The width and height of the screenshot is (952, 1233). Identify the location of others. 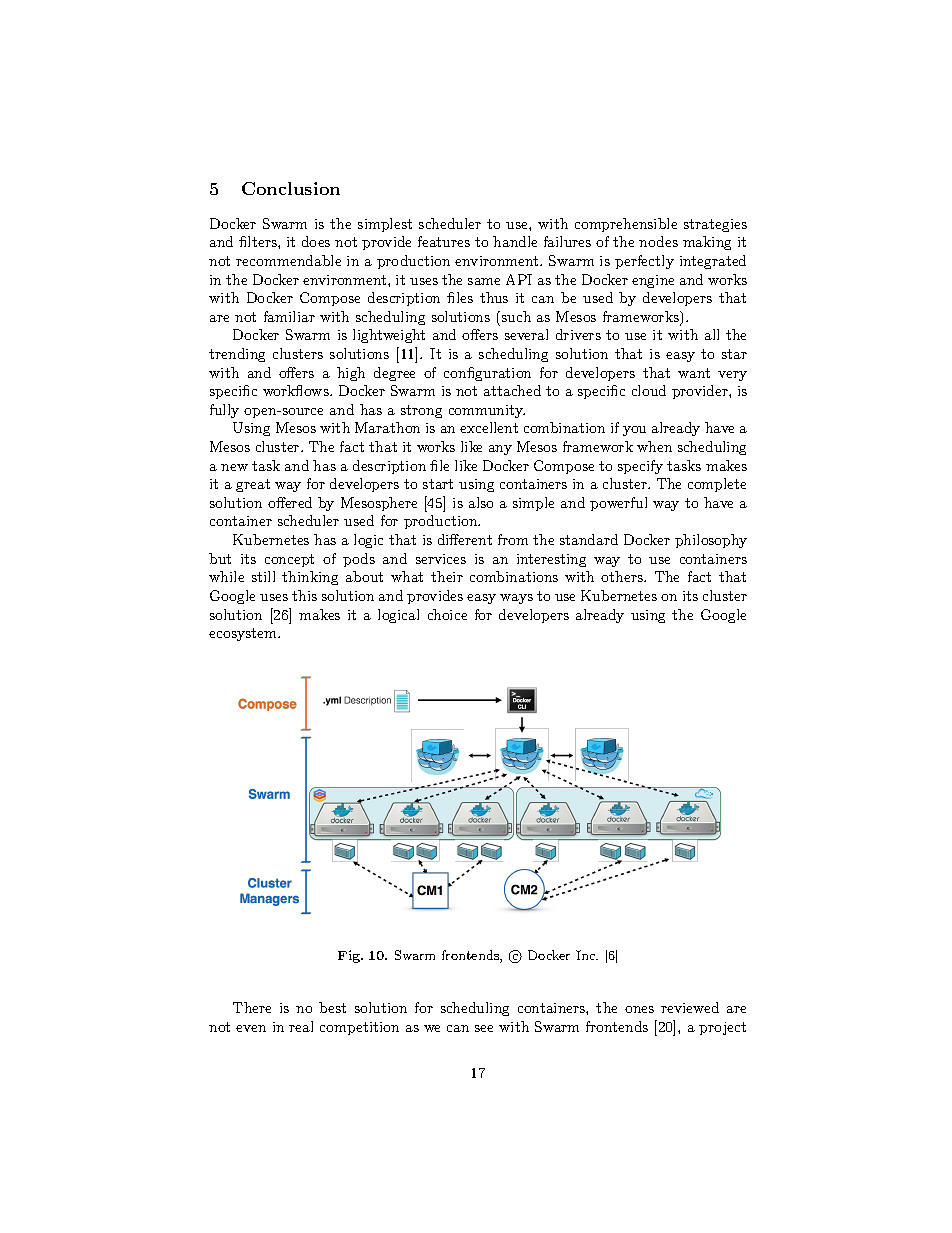
(623, 576).
